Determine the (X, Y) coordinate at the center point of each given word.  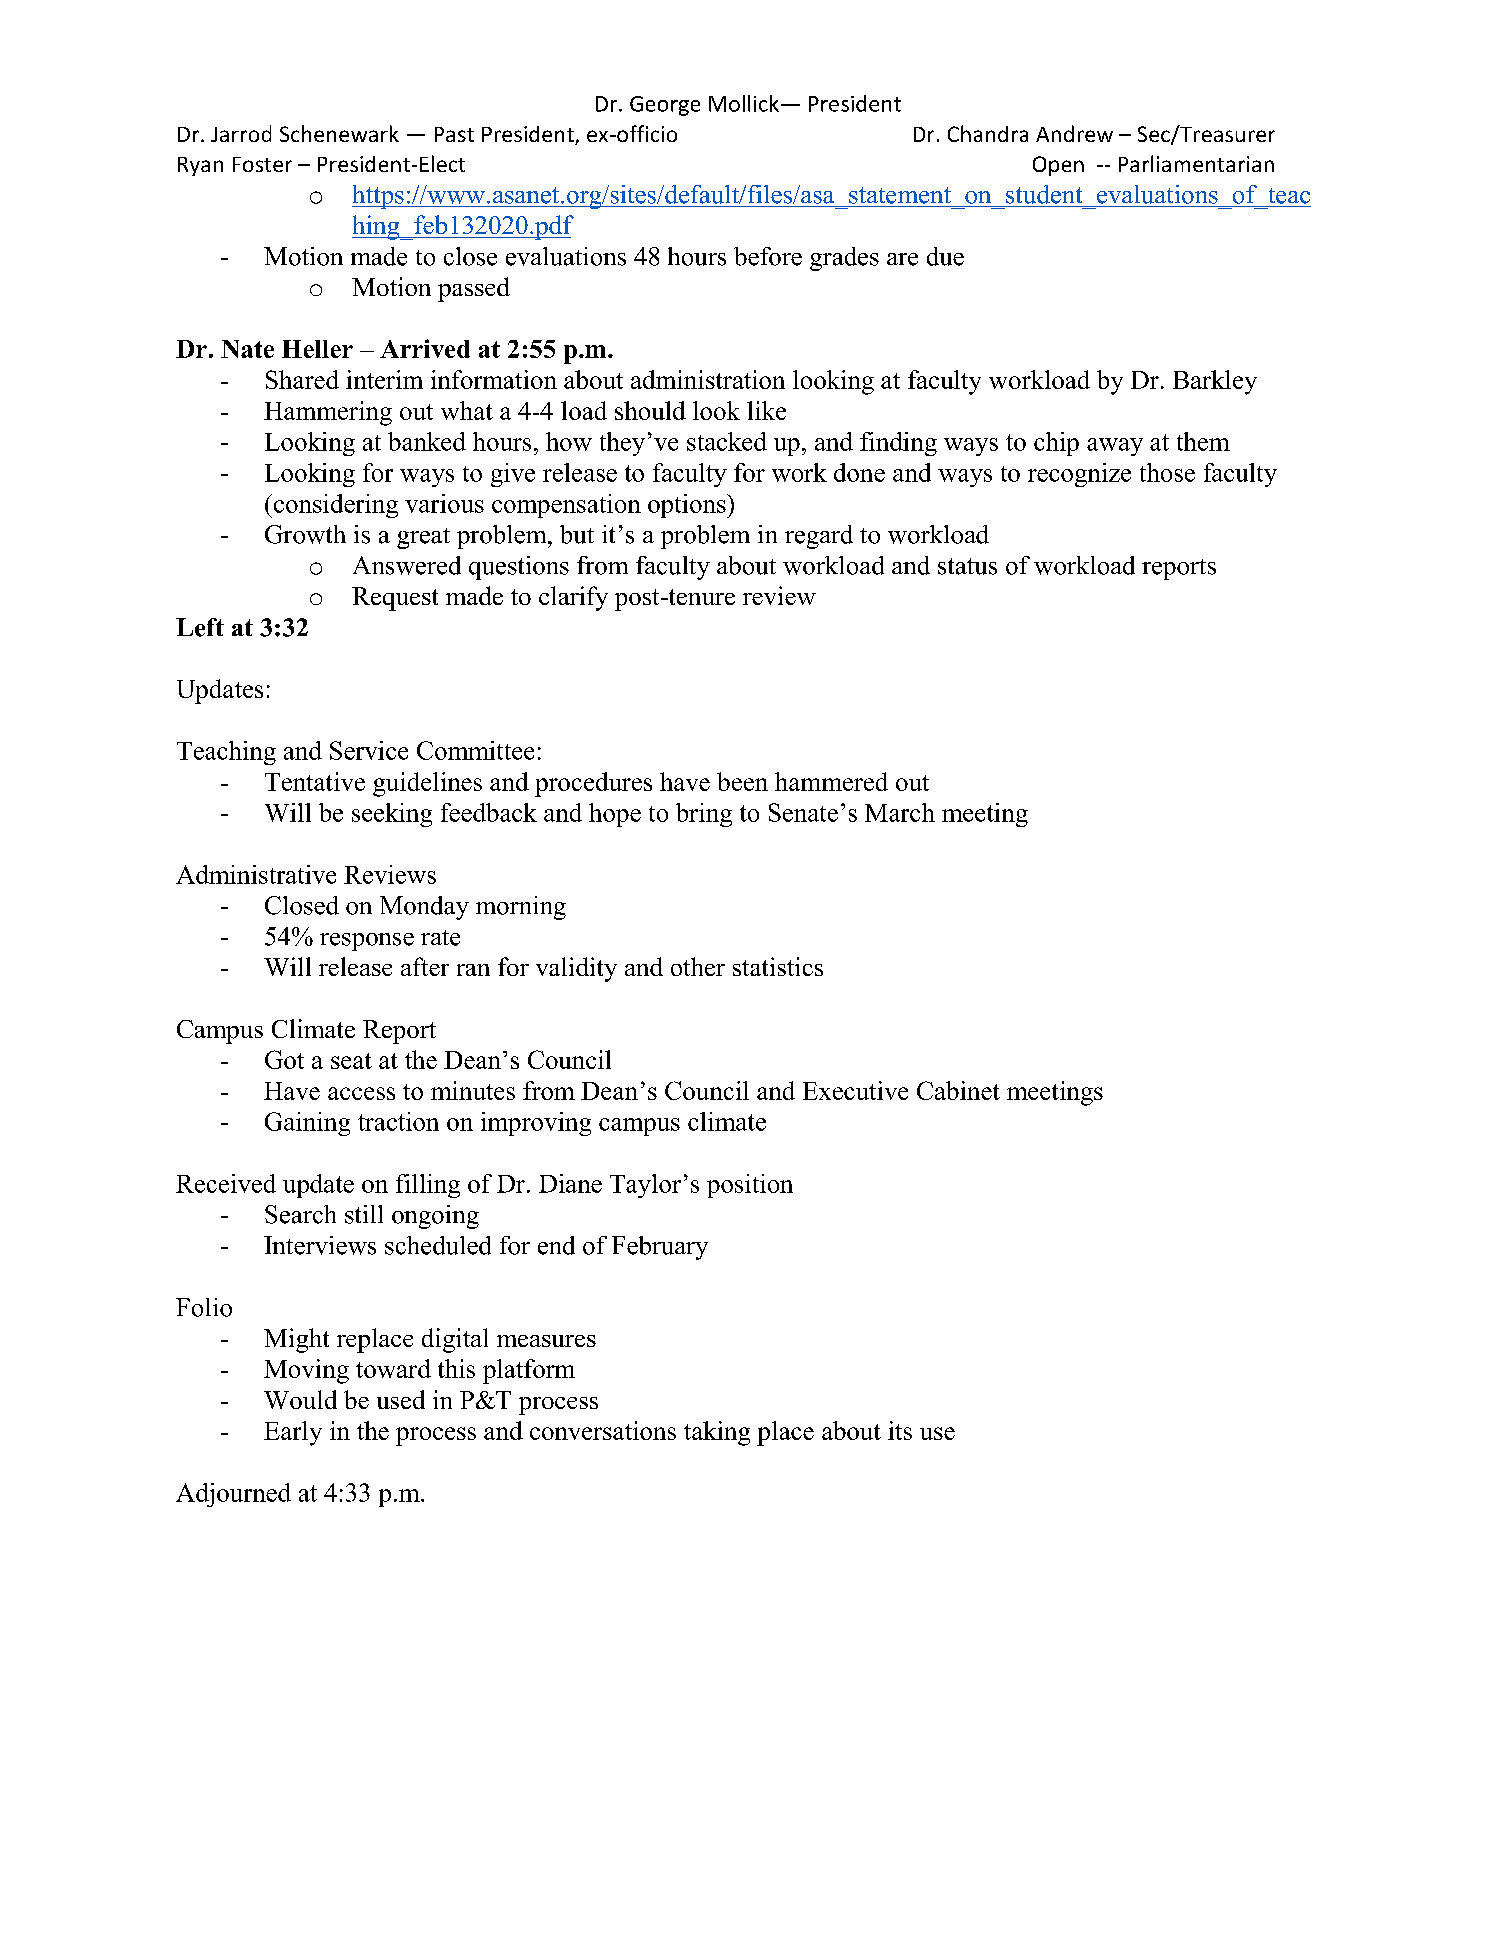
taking (717, 1433)
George (665, 106)
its (900, 1430)
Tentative (315, 781)
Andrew (1074, 133)
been (742, 781)
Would (300, 1399)
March (900, 812)
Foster (262, 164)
